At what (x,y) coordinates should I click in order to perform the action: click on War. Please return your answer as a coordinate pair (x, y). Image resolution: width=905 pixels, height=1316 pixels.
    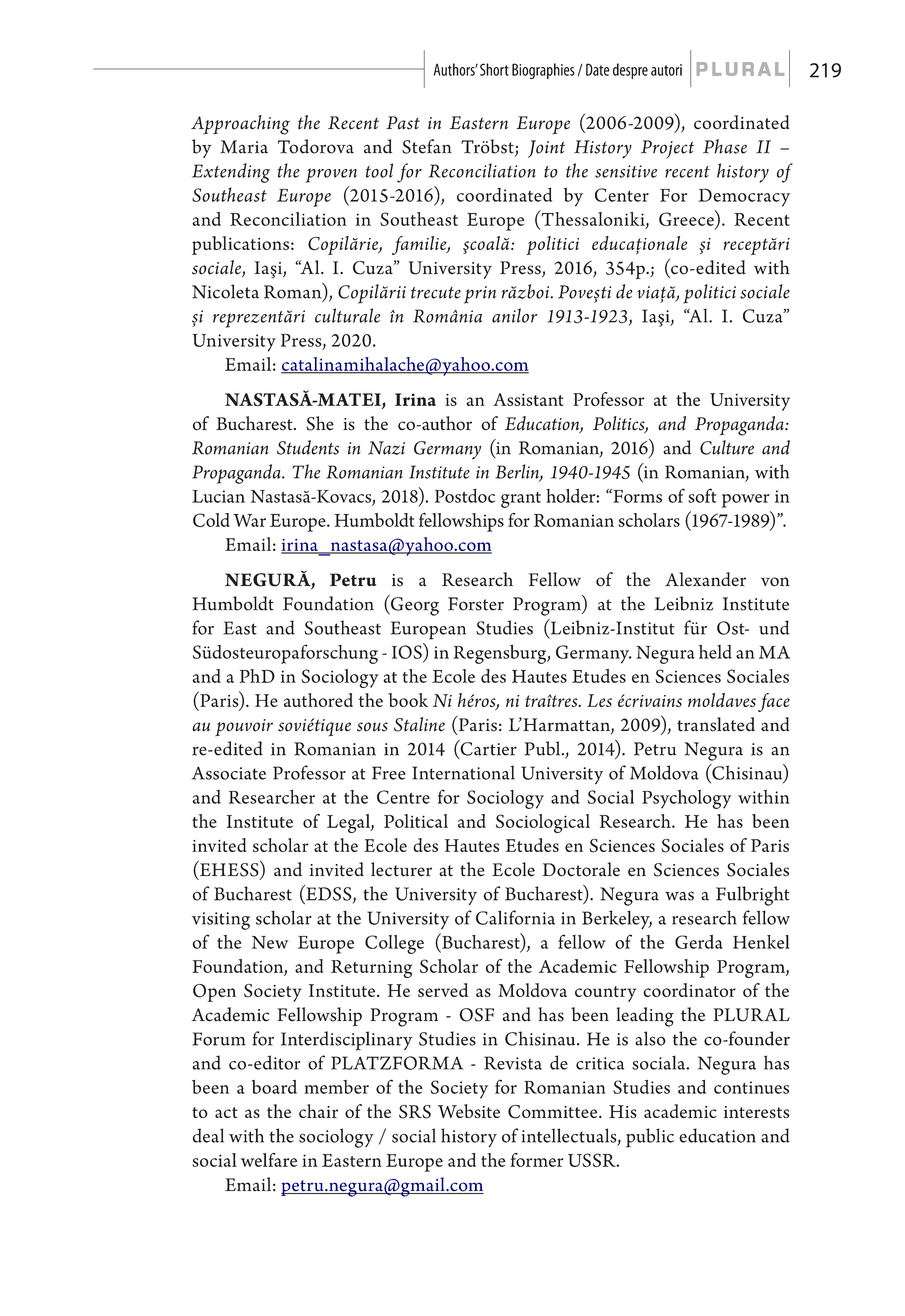
    Looking at the image, I should click on (249, 520).
